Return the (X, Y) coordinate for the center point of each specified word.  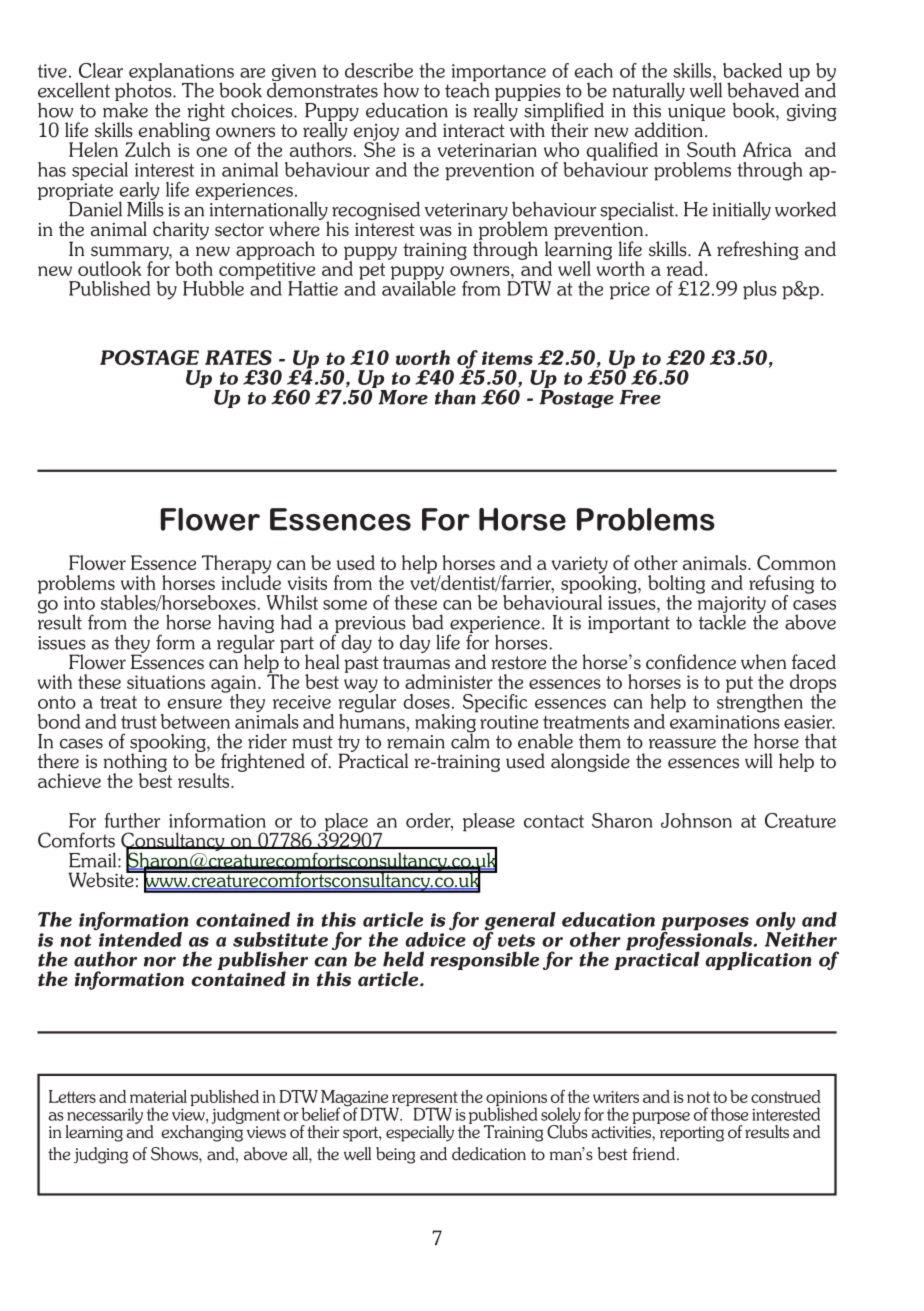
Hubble (213, 288)
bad (428, 622)
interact (474, 131)
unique (696, 112)
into (79, 603)
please (489, 822)
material (158, 1096)
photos (144, 92)
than (455, 397)
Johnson (696, 820)
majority (732, 606)
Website (102, 879)
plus (760, 290)
